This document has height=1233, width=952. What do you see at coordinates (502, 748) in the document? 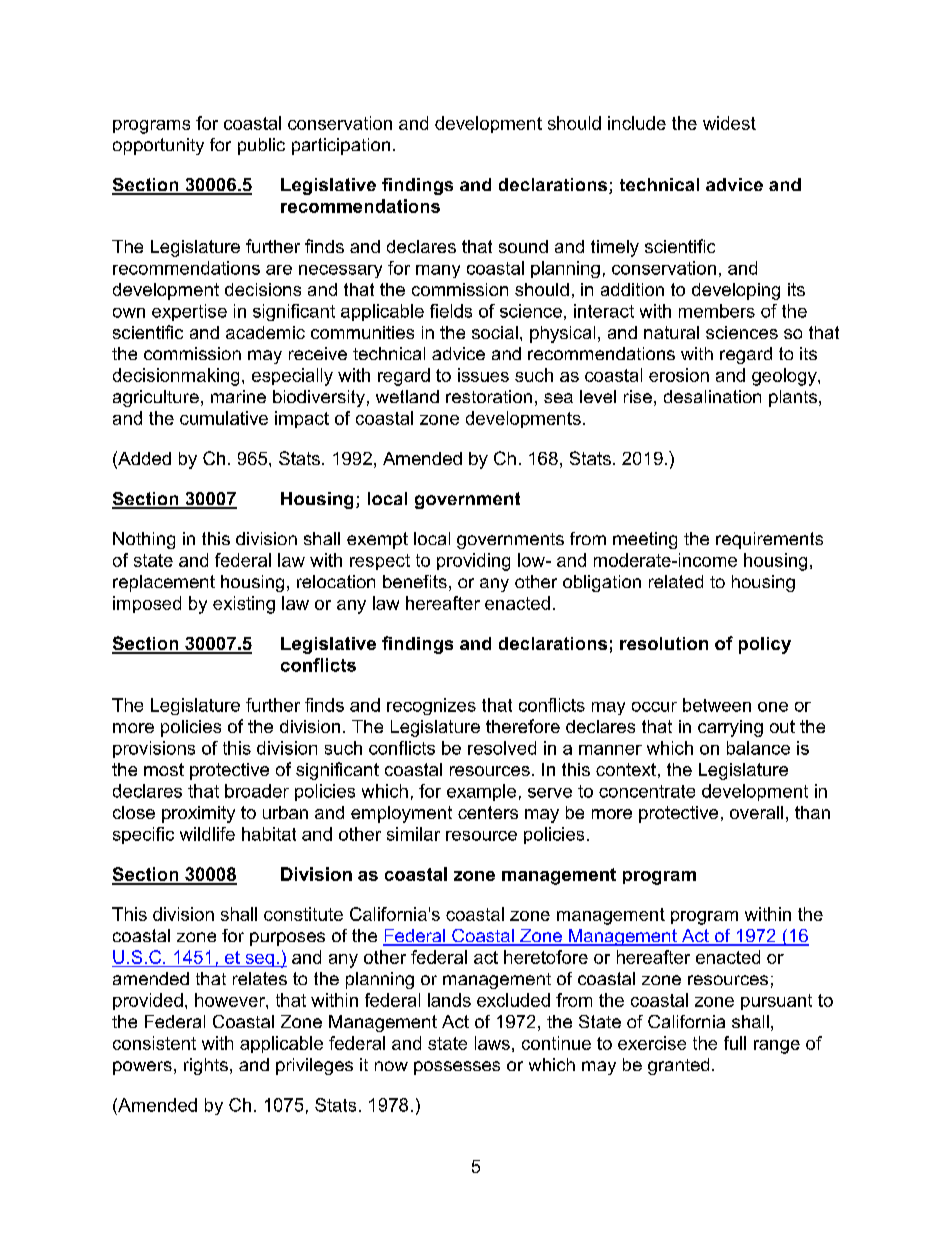
I see `resolved` at bounding box center [502, 748].
